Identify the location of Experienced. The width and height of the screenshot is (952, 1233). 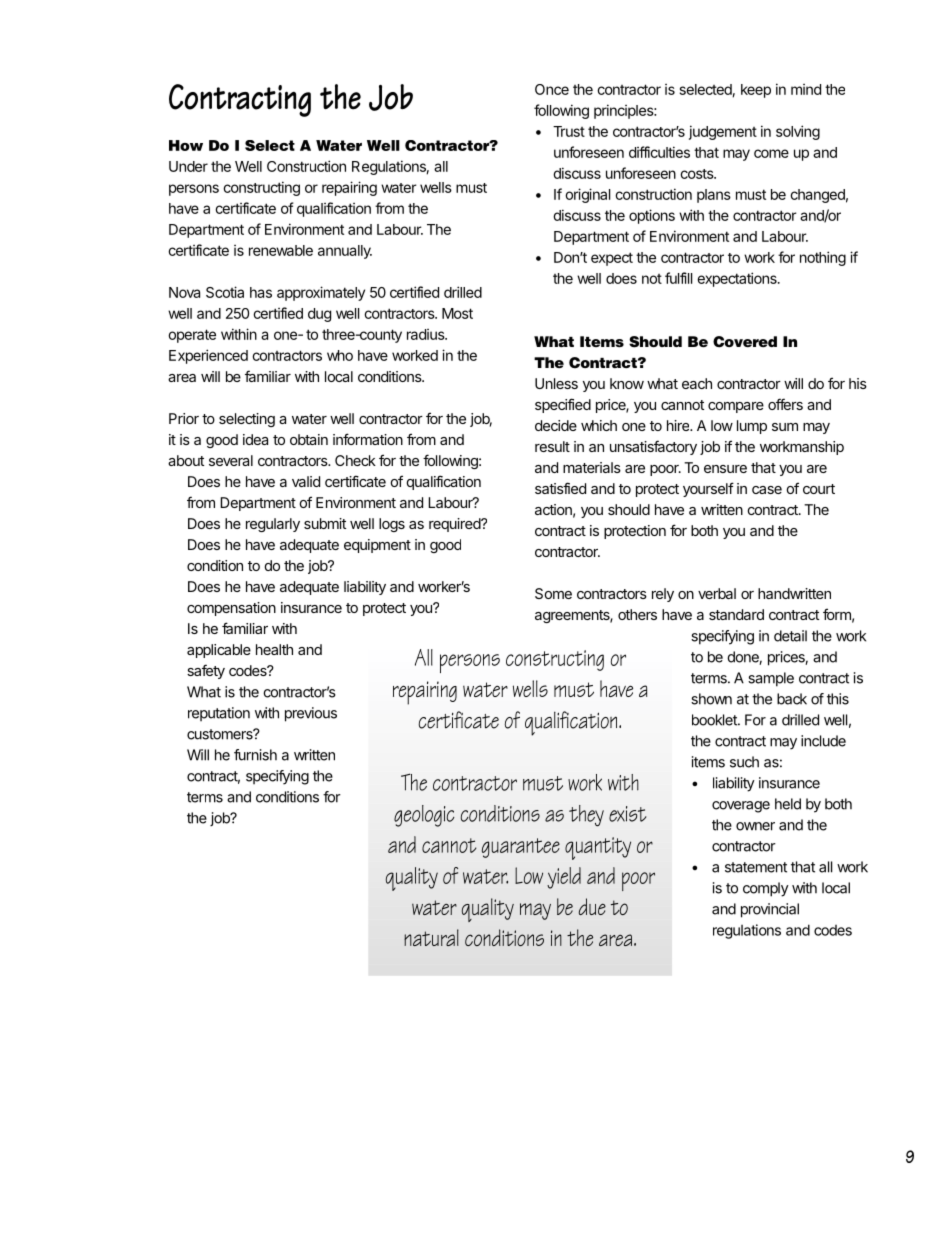
(208, 356).
